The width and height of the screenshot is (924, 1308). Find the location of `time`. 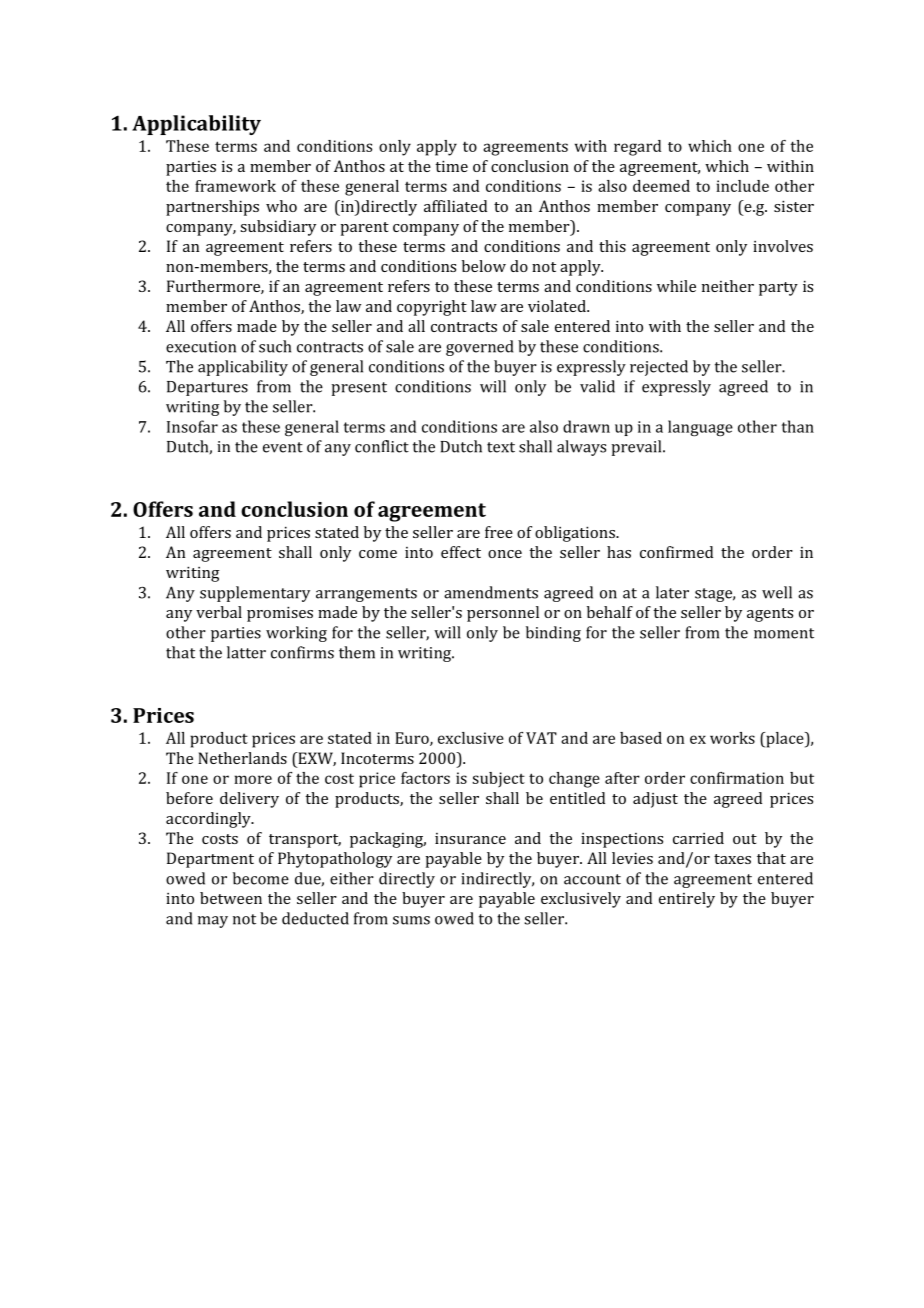

time is located at coordinates (451, 166).
